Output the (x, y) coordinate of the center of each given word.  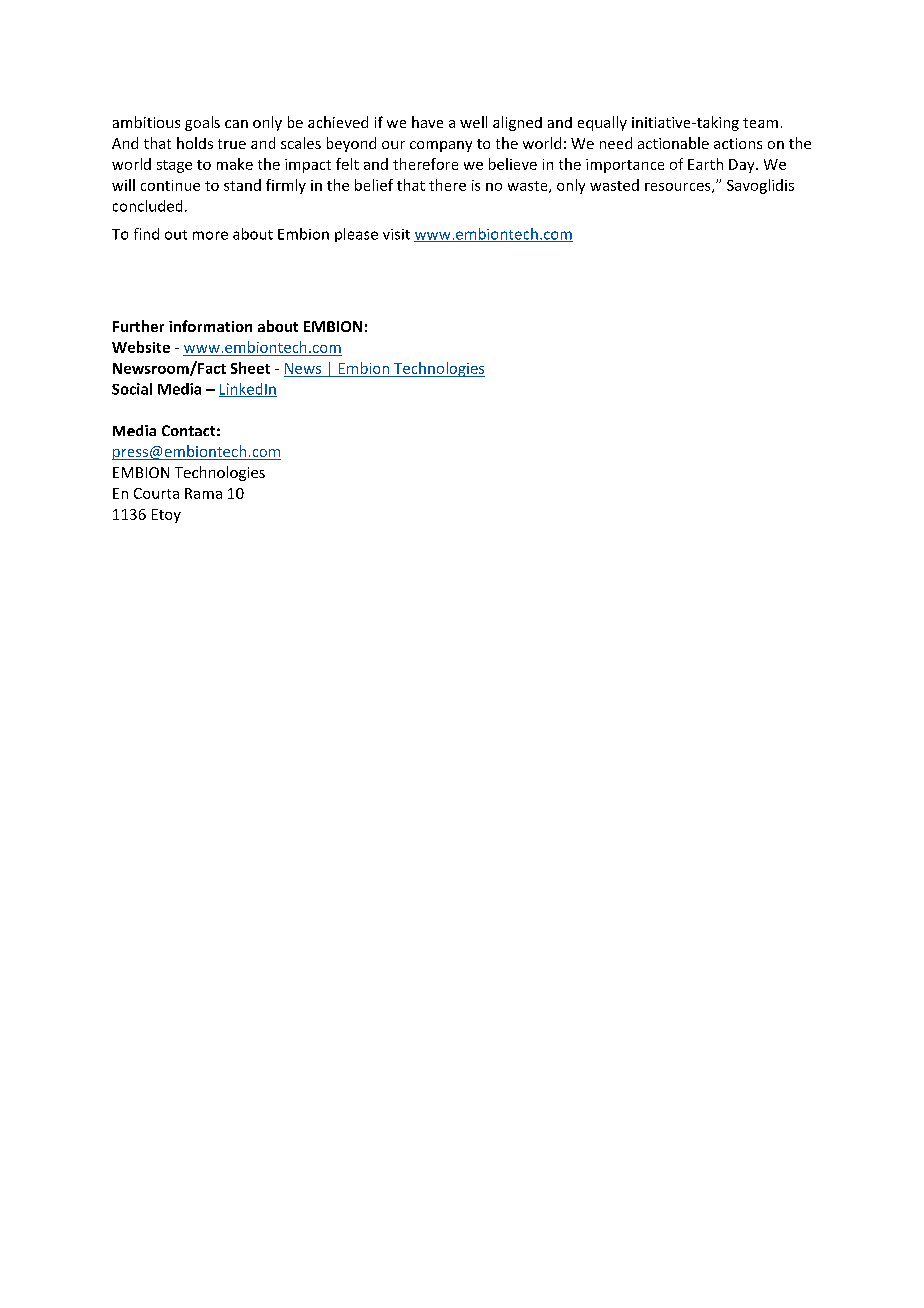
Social (132, 389)
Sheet (250, 368)
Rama (203, 493)
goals (202, 123)
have (427, 122)
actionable (673, 143)
